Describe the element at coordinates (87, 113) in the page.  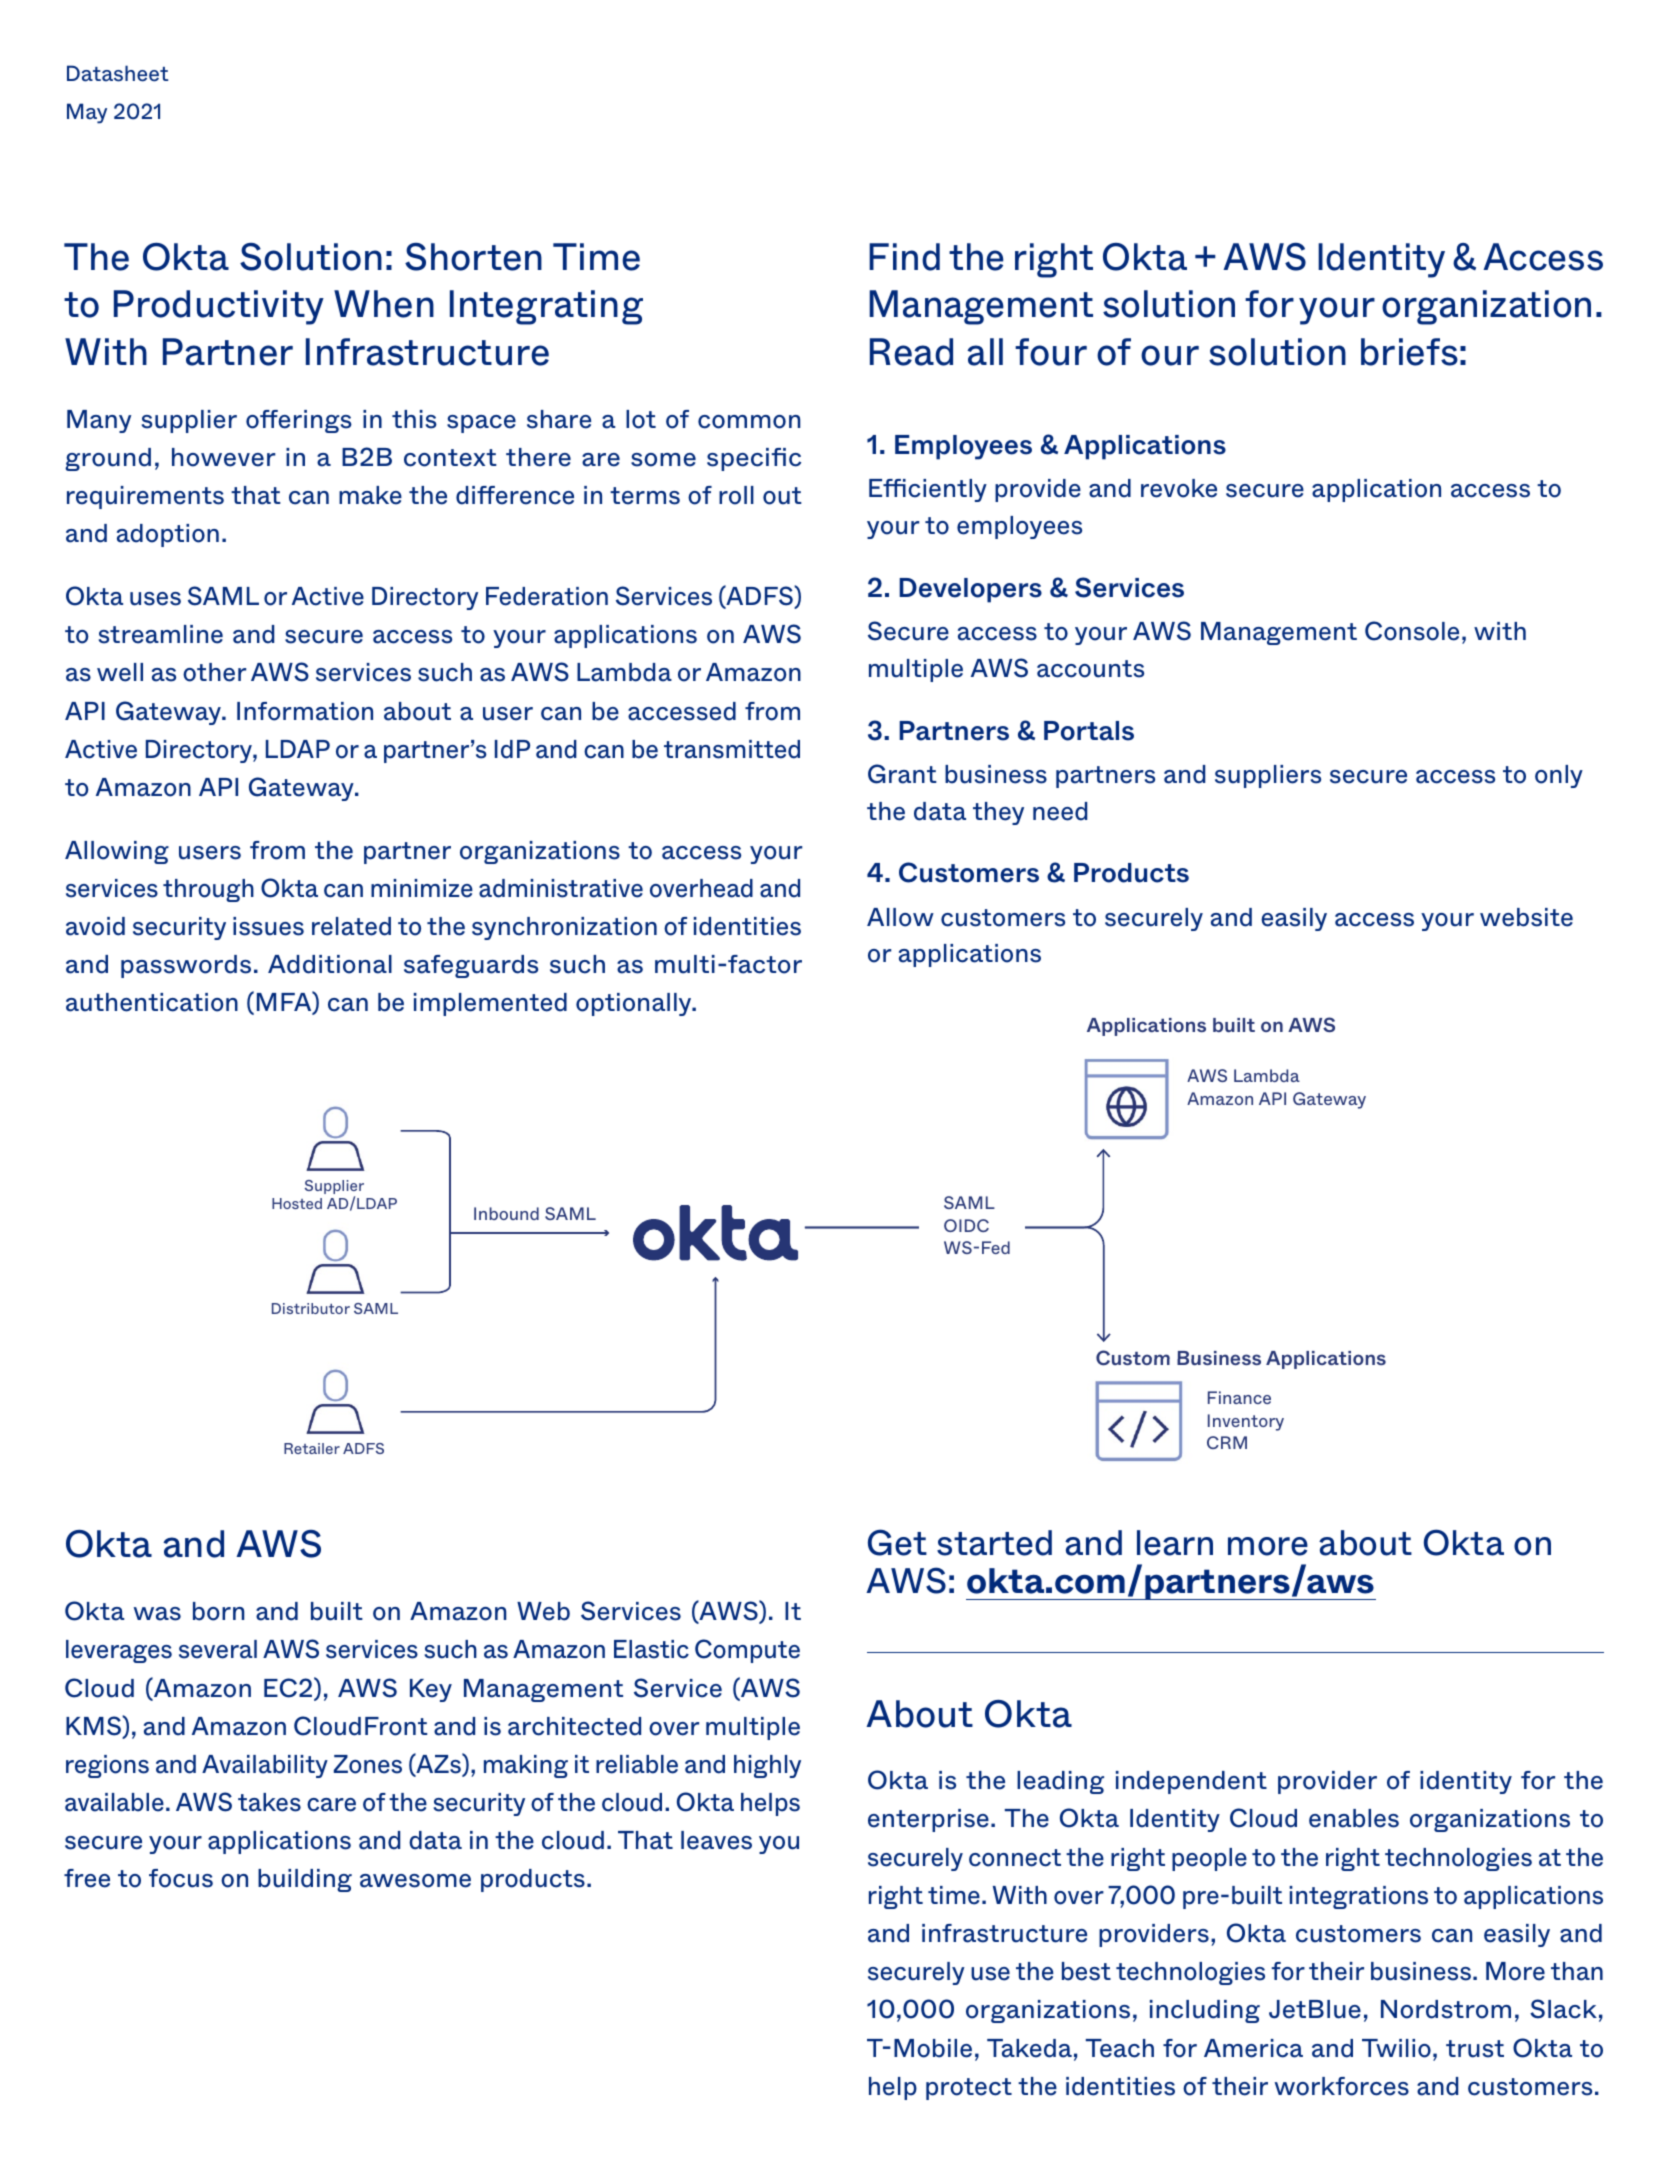
I see `May` at that location.
